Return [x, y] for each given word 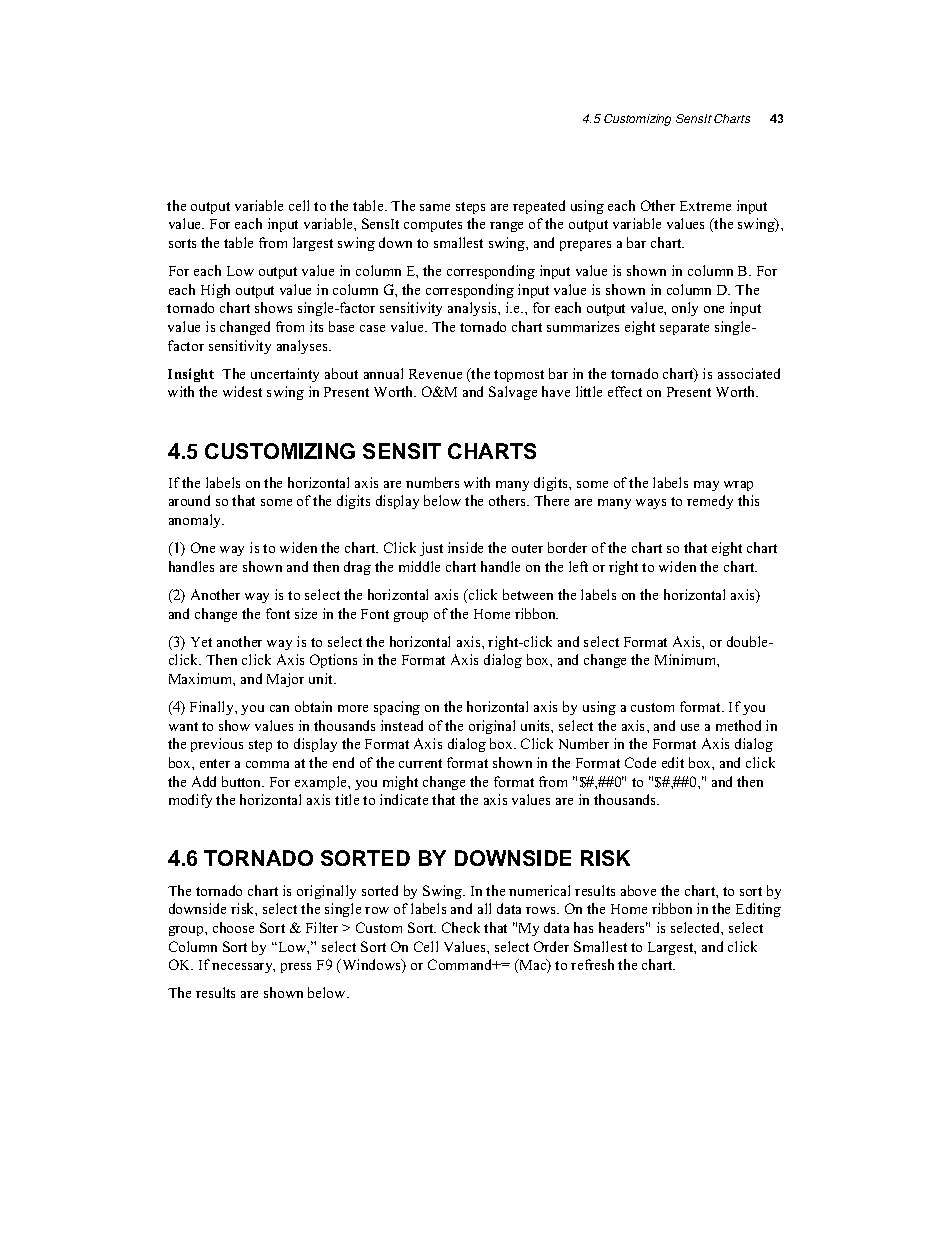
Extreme [705, 206]
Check [461, 927]
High [215, 291]
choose [233, 927]
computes [433, 226]
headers [623, 927]
